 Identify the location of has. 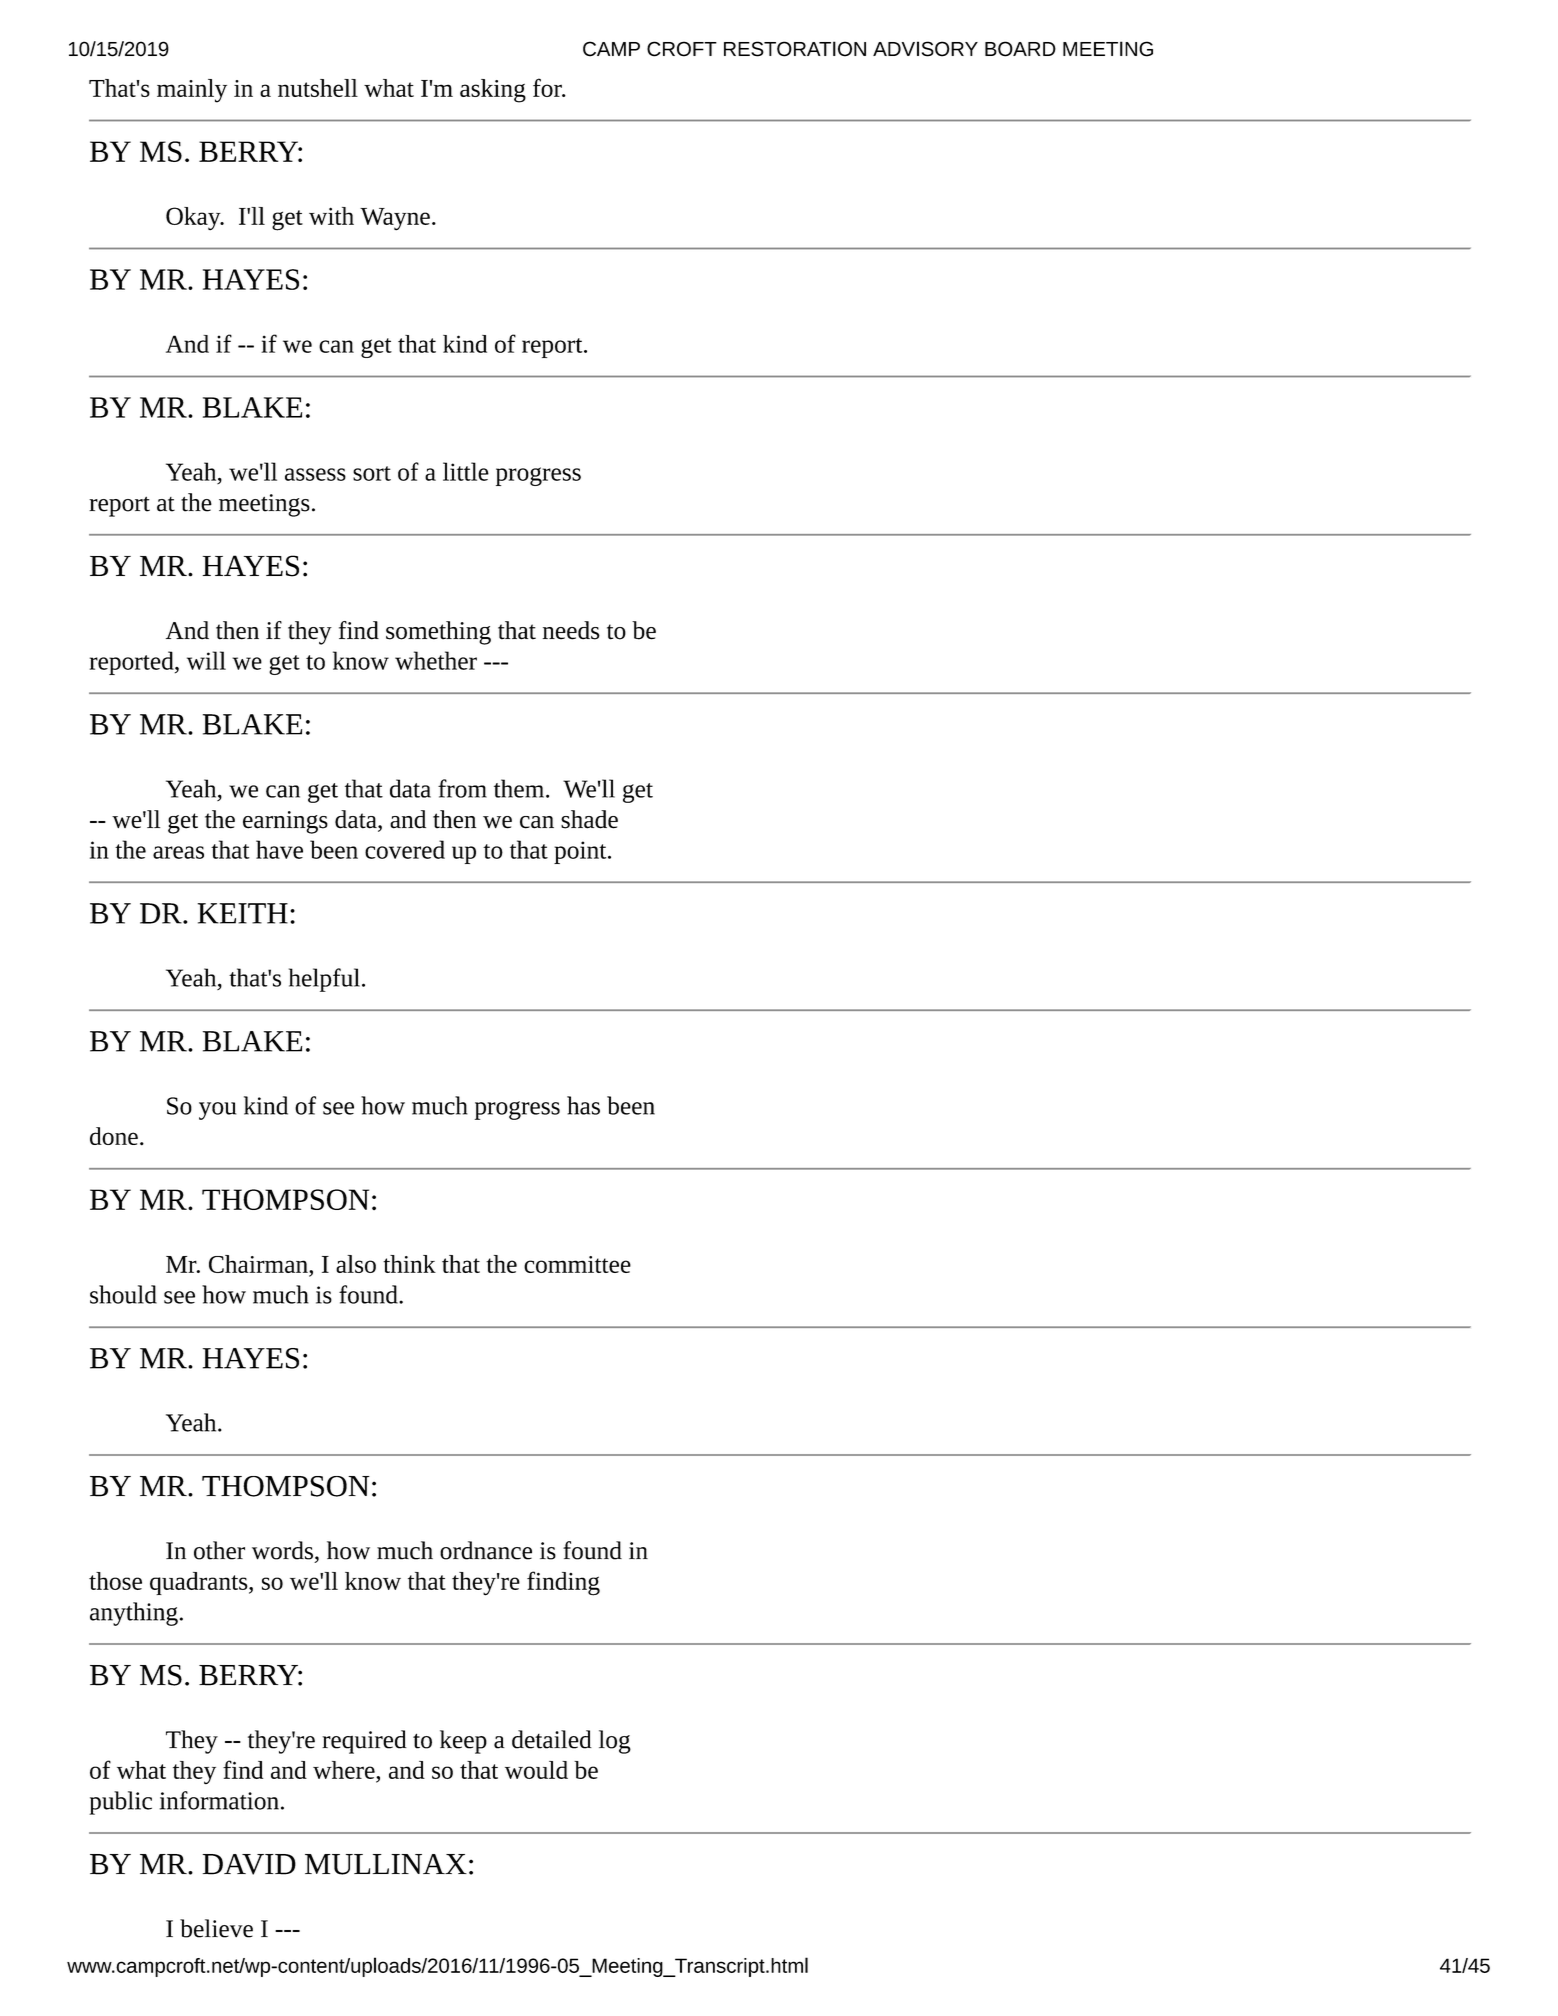
(583, 1105).
